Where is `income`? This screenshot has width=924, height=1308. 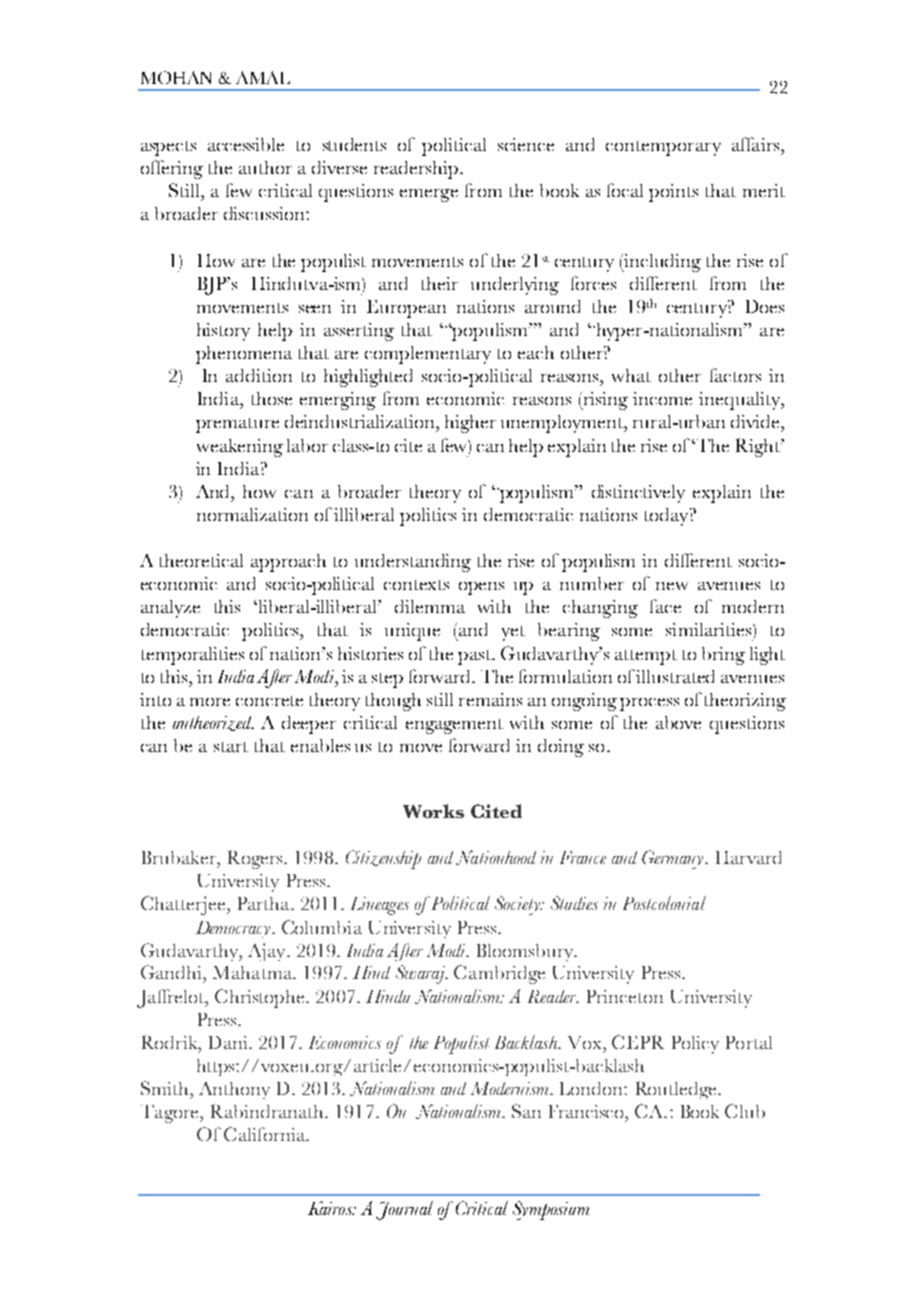 income is located at coordinates (662, 398).
